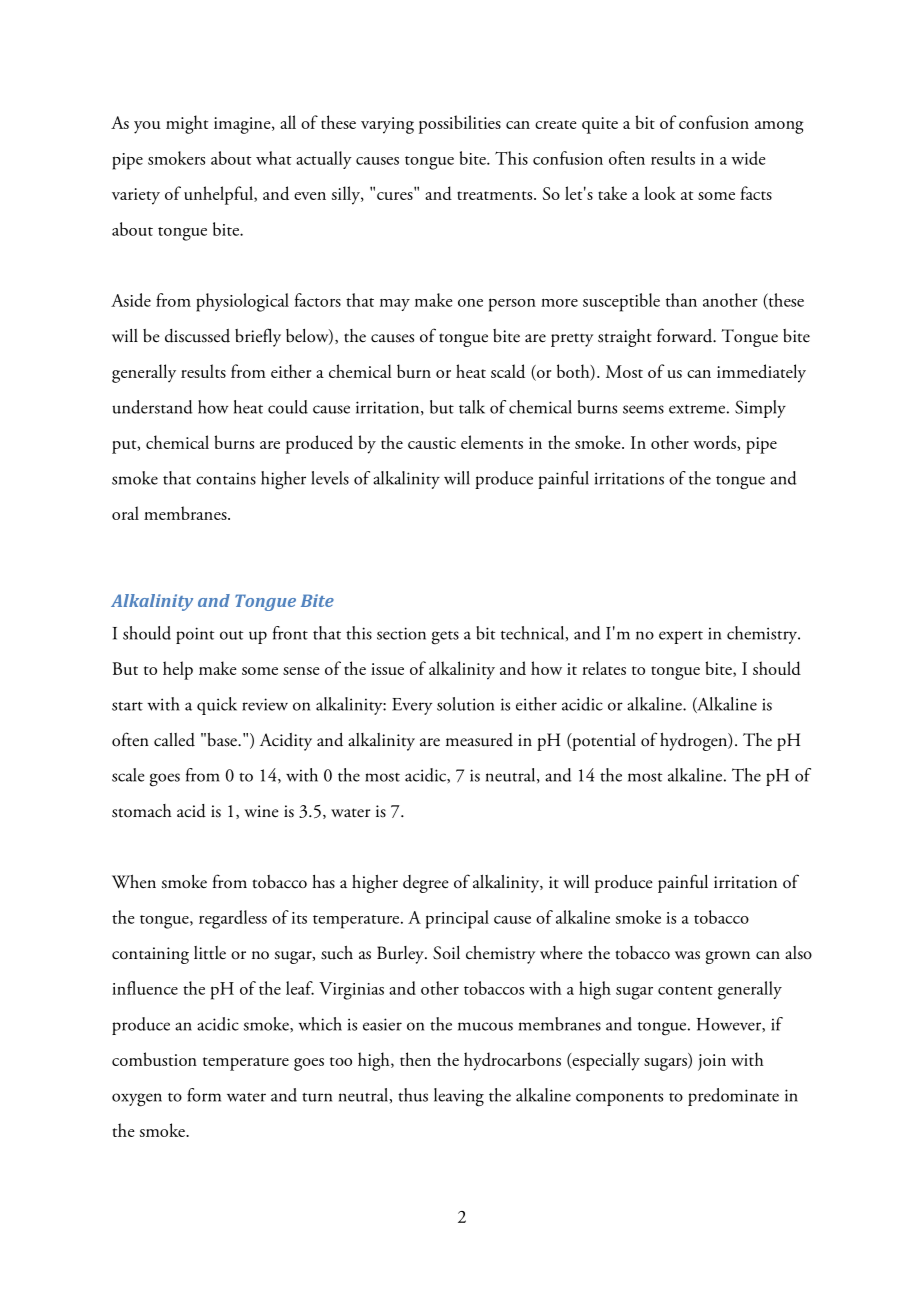 The width and height of the page is (924, 1308). I want to click on leaving, so click(459, 1097).
